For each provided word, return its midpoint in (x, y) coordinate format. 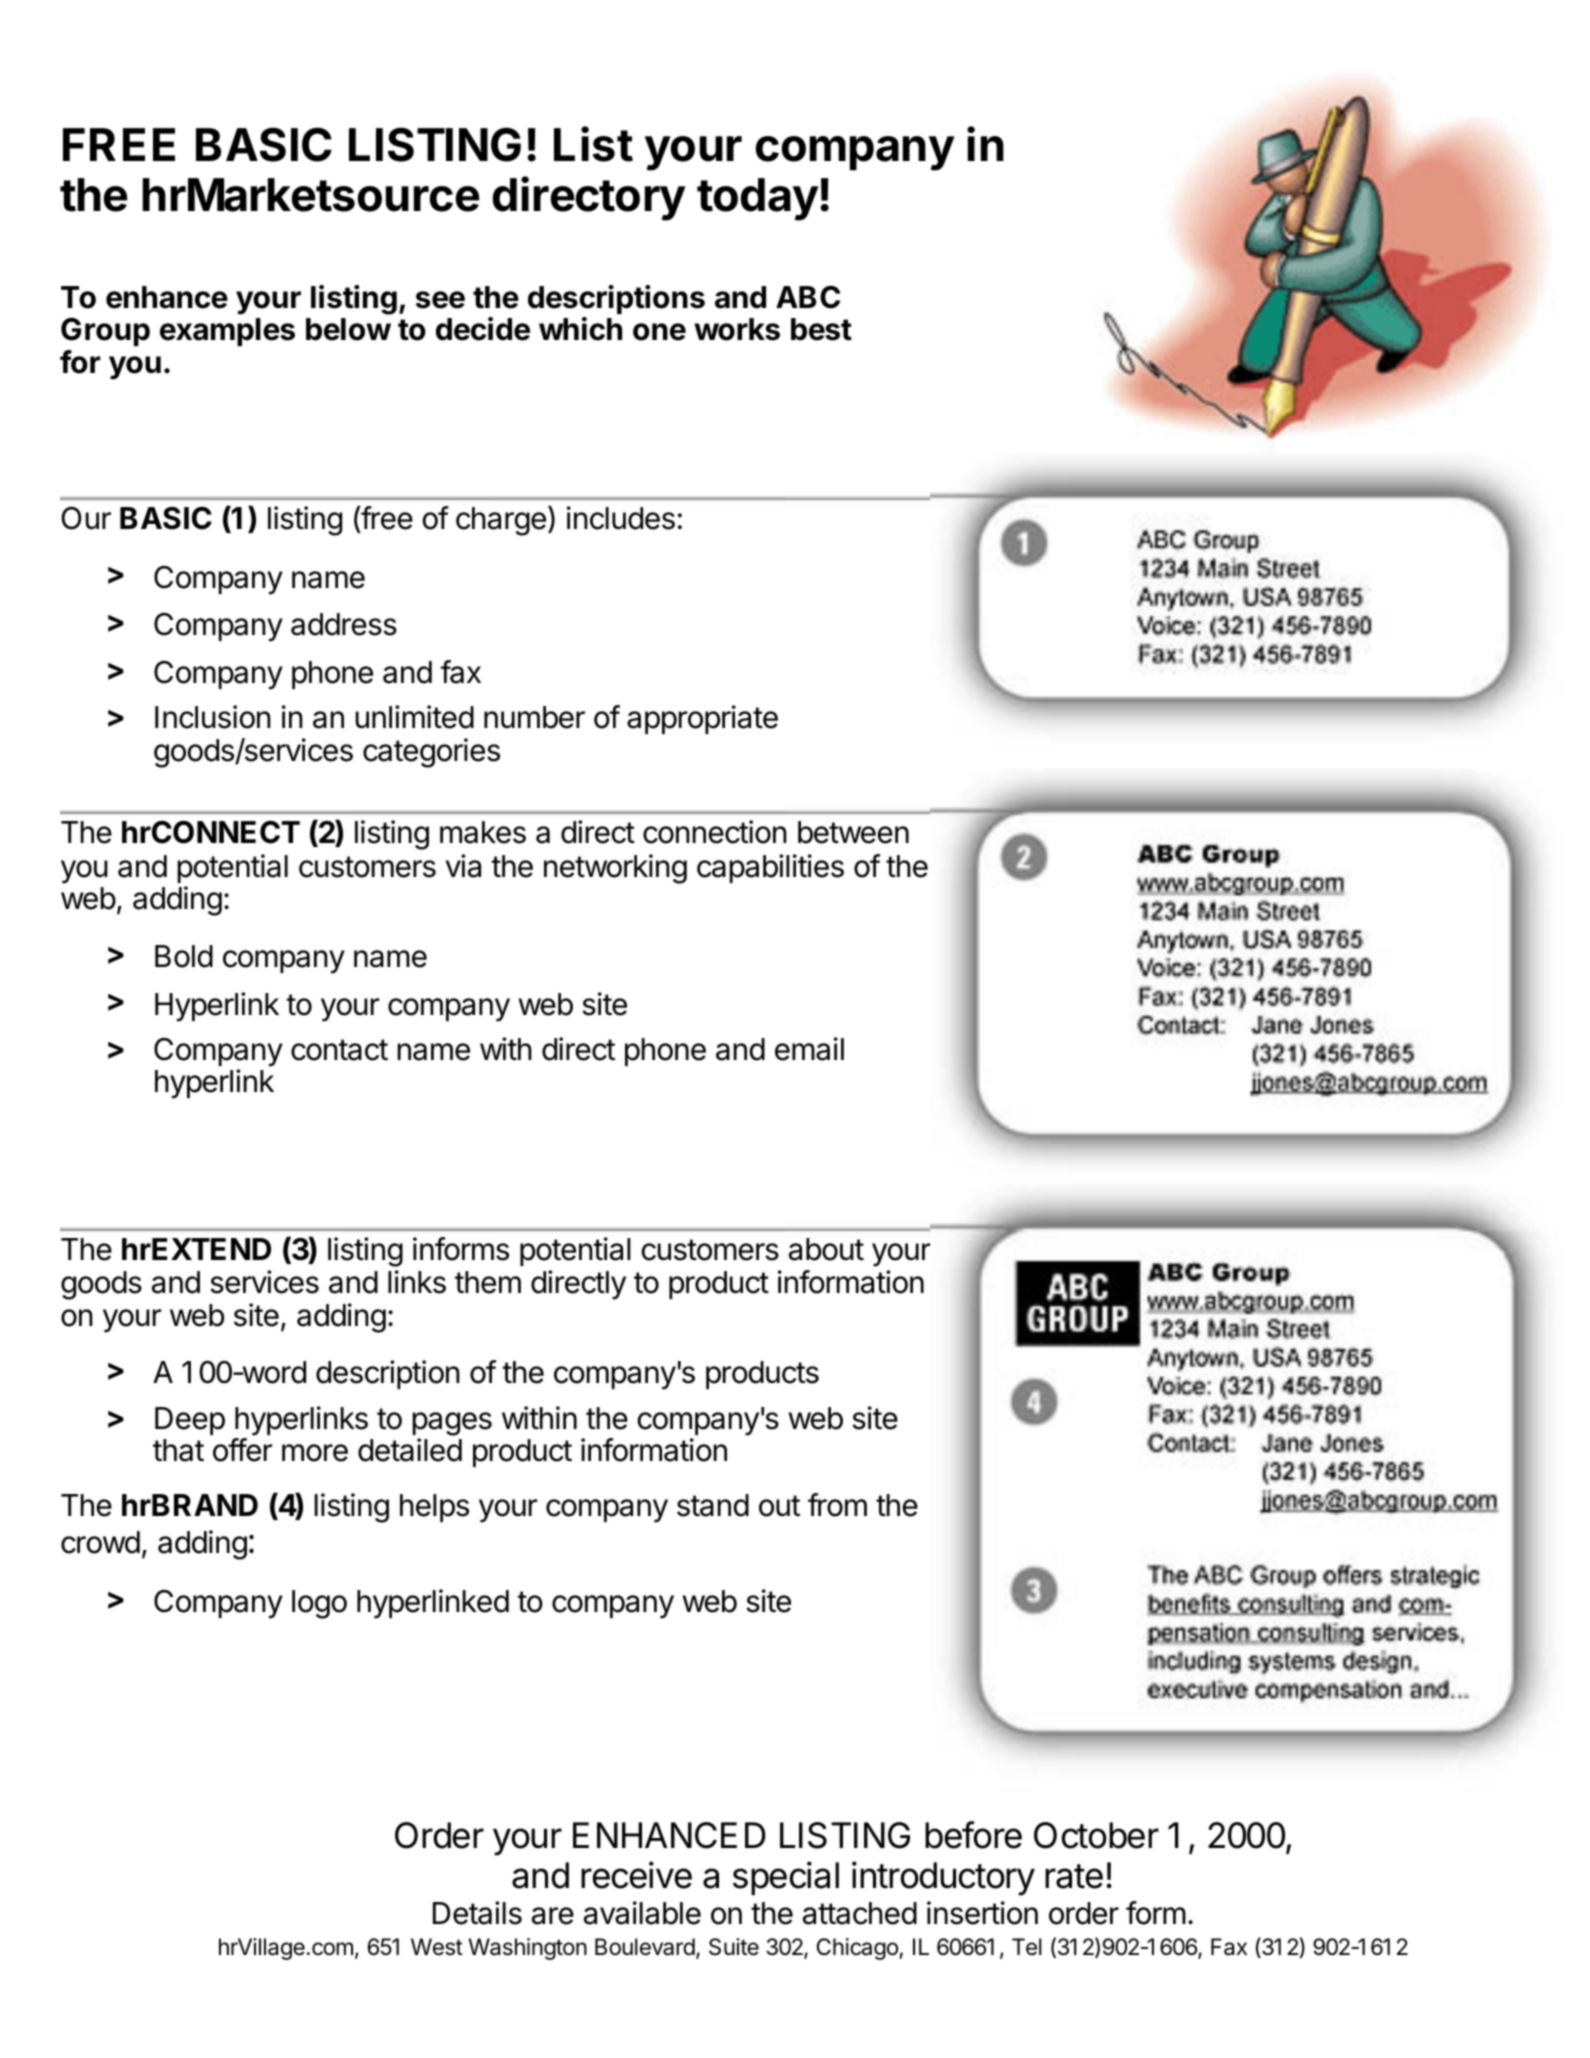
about (826, 1249)
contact (339, 1050)
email (809, 1049)
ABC (808, 297)
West (437, 1947)
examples (227, 332)
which (580, 329)
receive (636, 1875)
